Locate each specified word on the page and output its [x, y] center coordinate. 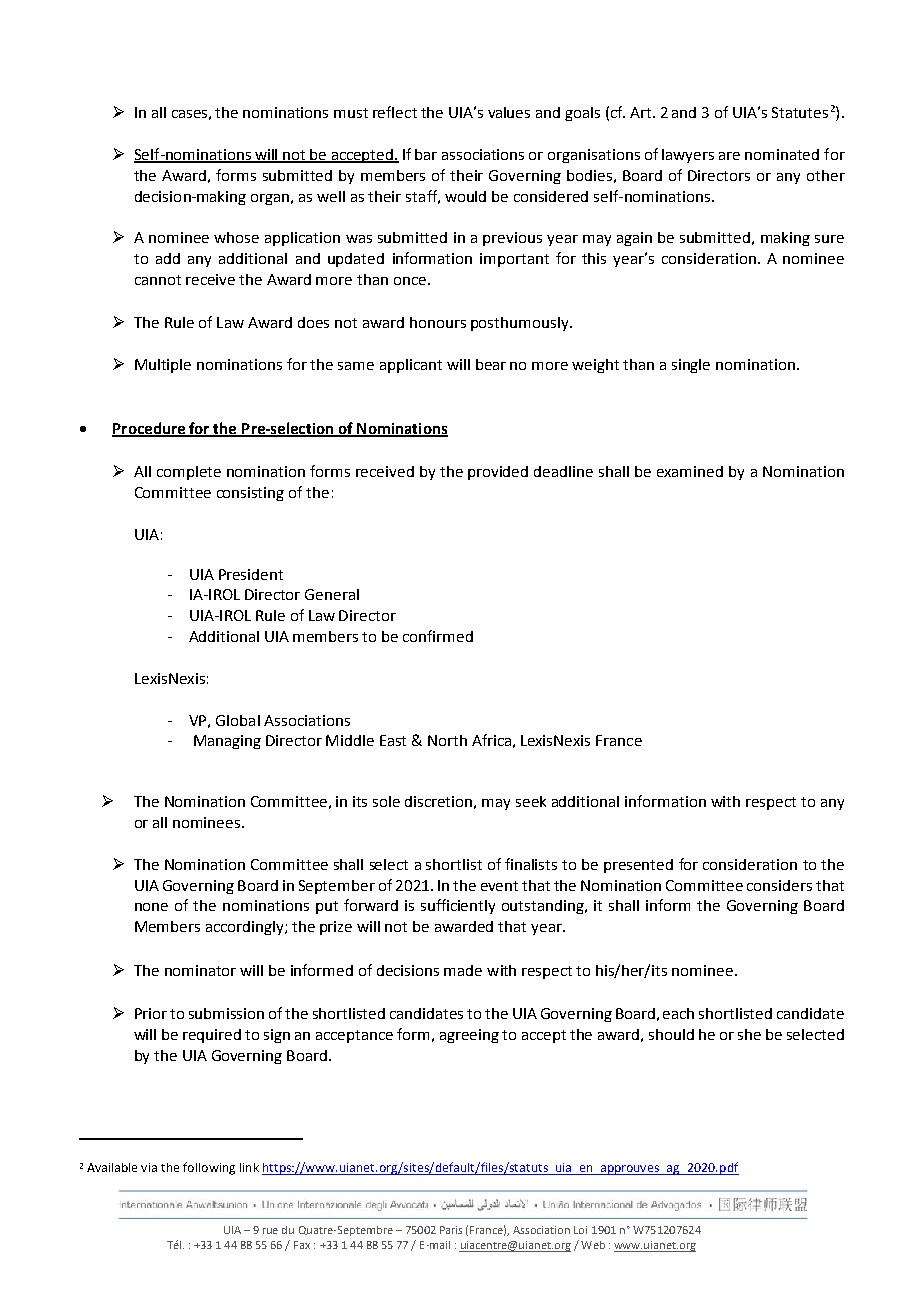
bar [426, 154]
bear [491, 364]
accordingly [246, 928]
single [691, 366]
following [209, 1168]
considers [779, 885]
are [729, 156]
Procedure [149, 429]
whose [236, 237]
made [463, 970]
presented [638, 866]
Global [238, 720]
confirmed [438, 636]
